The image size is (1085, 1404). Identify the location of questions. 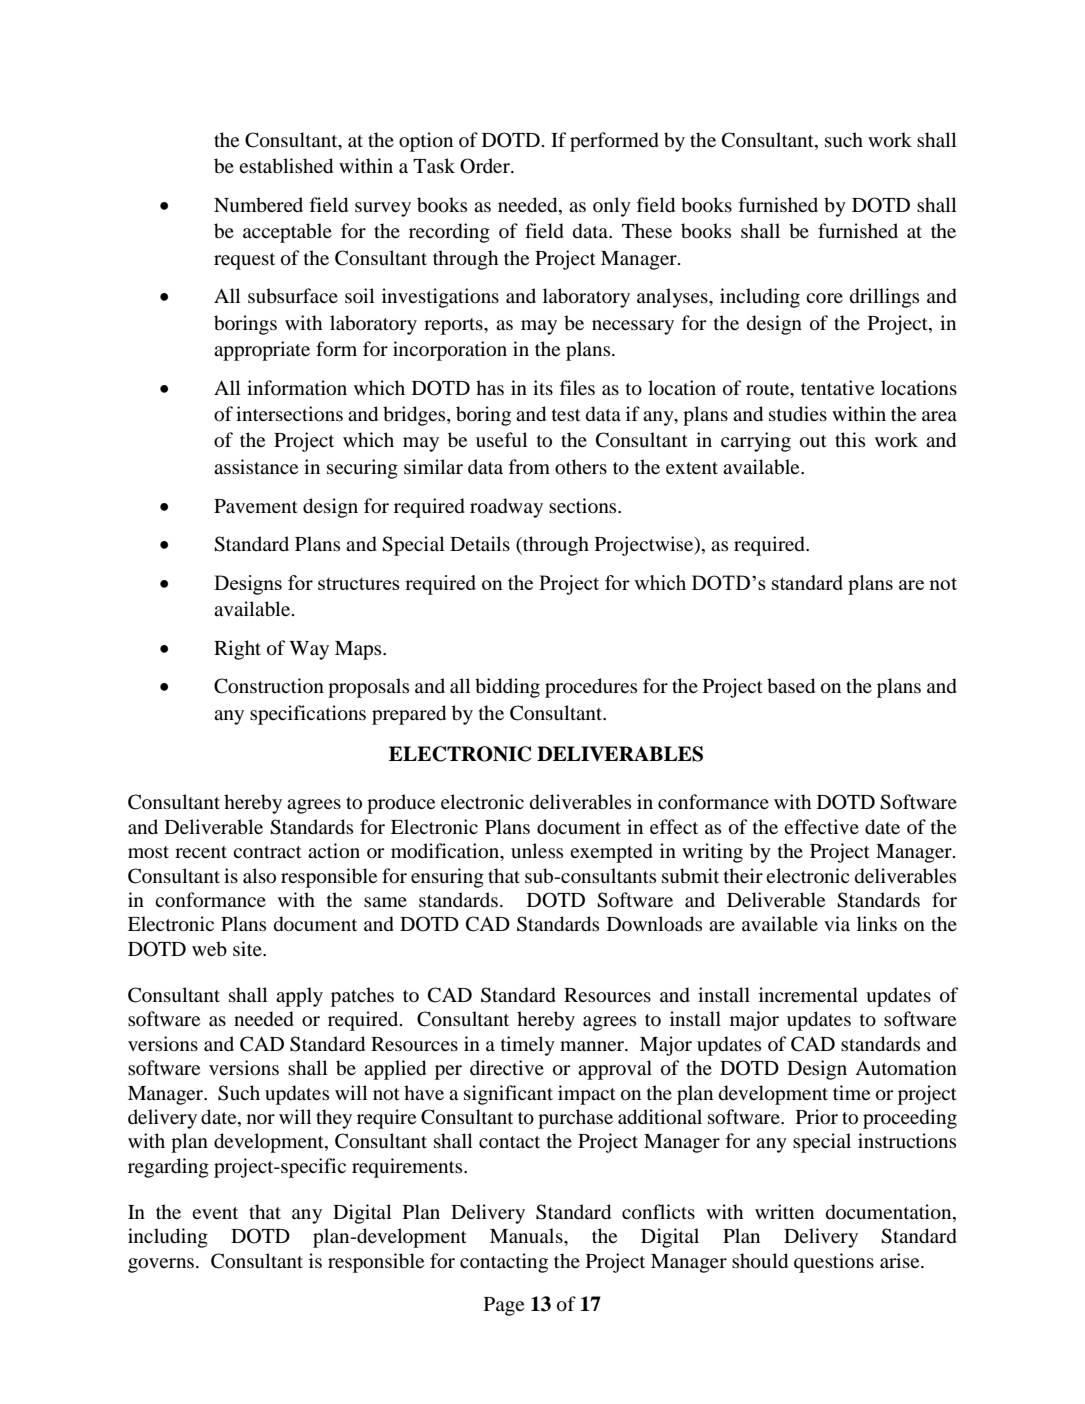
(834, 1263).
